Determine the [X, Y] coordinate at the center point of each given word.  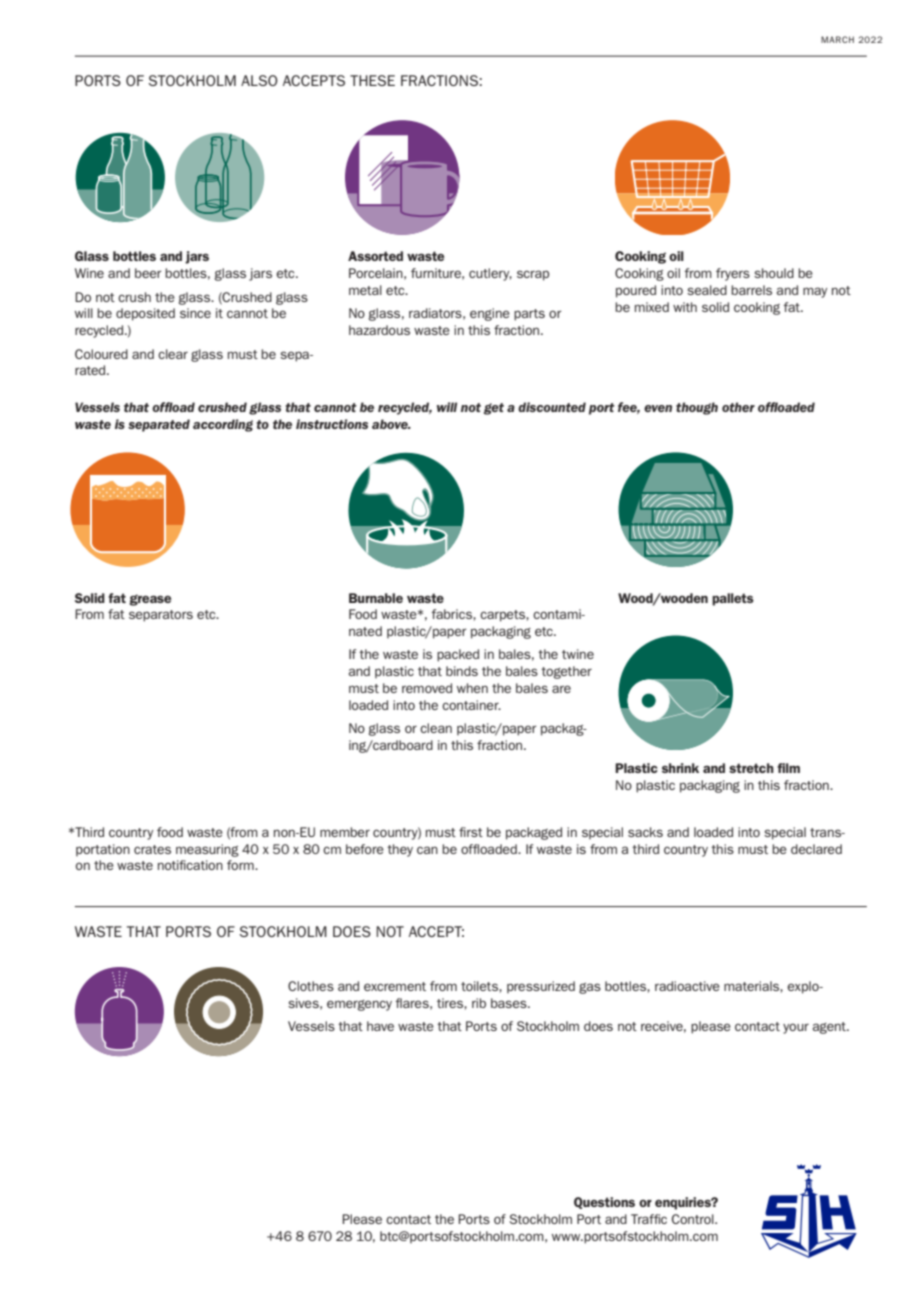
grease [150, 600]
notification [190, 865]
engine [490, 314]
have [380, 1026]
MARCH [837, 39]
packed [458, 655]
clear [173, 354]
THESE [372, 80]
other [738, 407]
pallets [733, 599]
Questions [604, 1203]
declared [816, 849]
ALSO [259, 80]
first [471, 832]
